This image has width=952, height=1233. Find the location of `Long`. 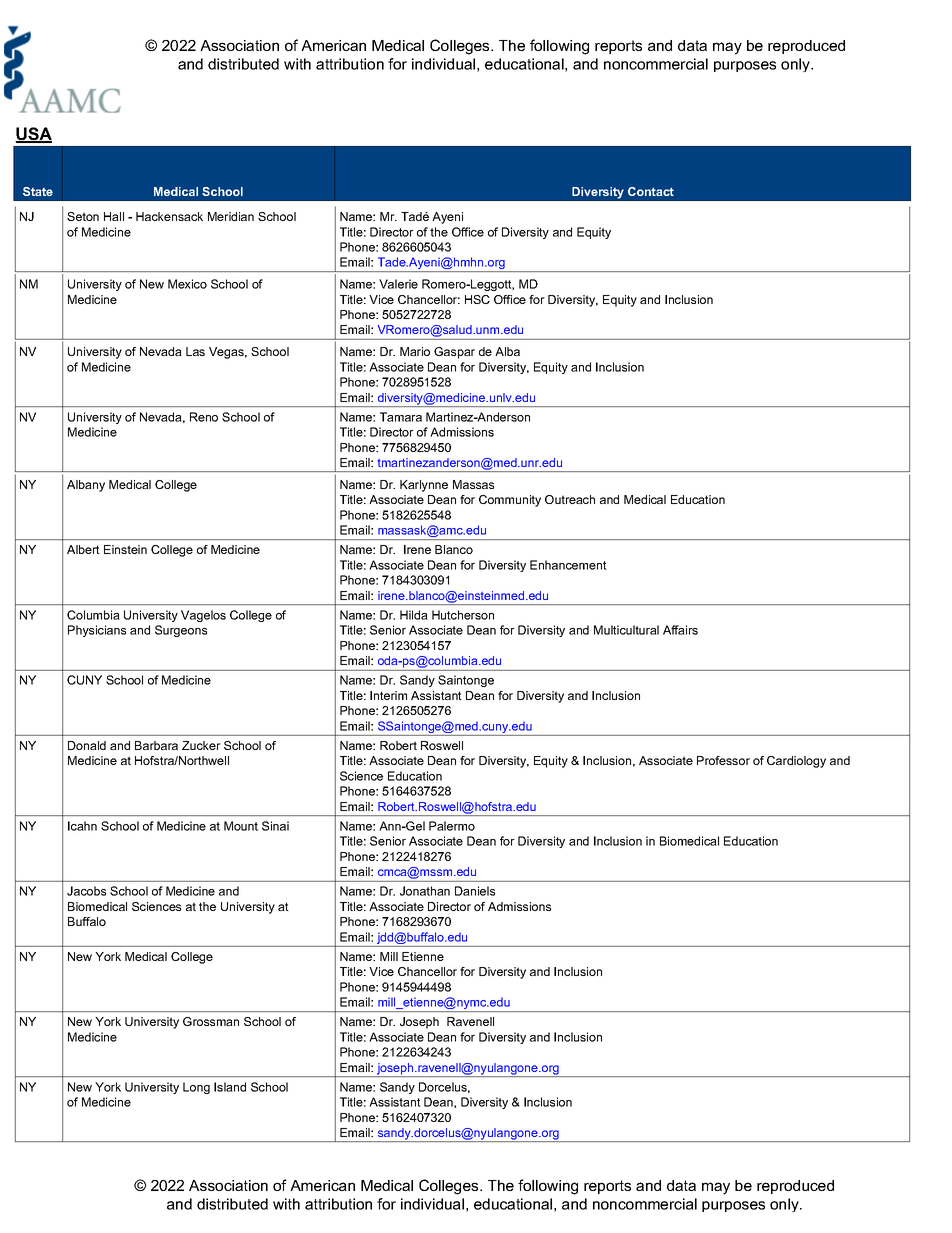

Long is located at coordinates (196, 1088).
